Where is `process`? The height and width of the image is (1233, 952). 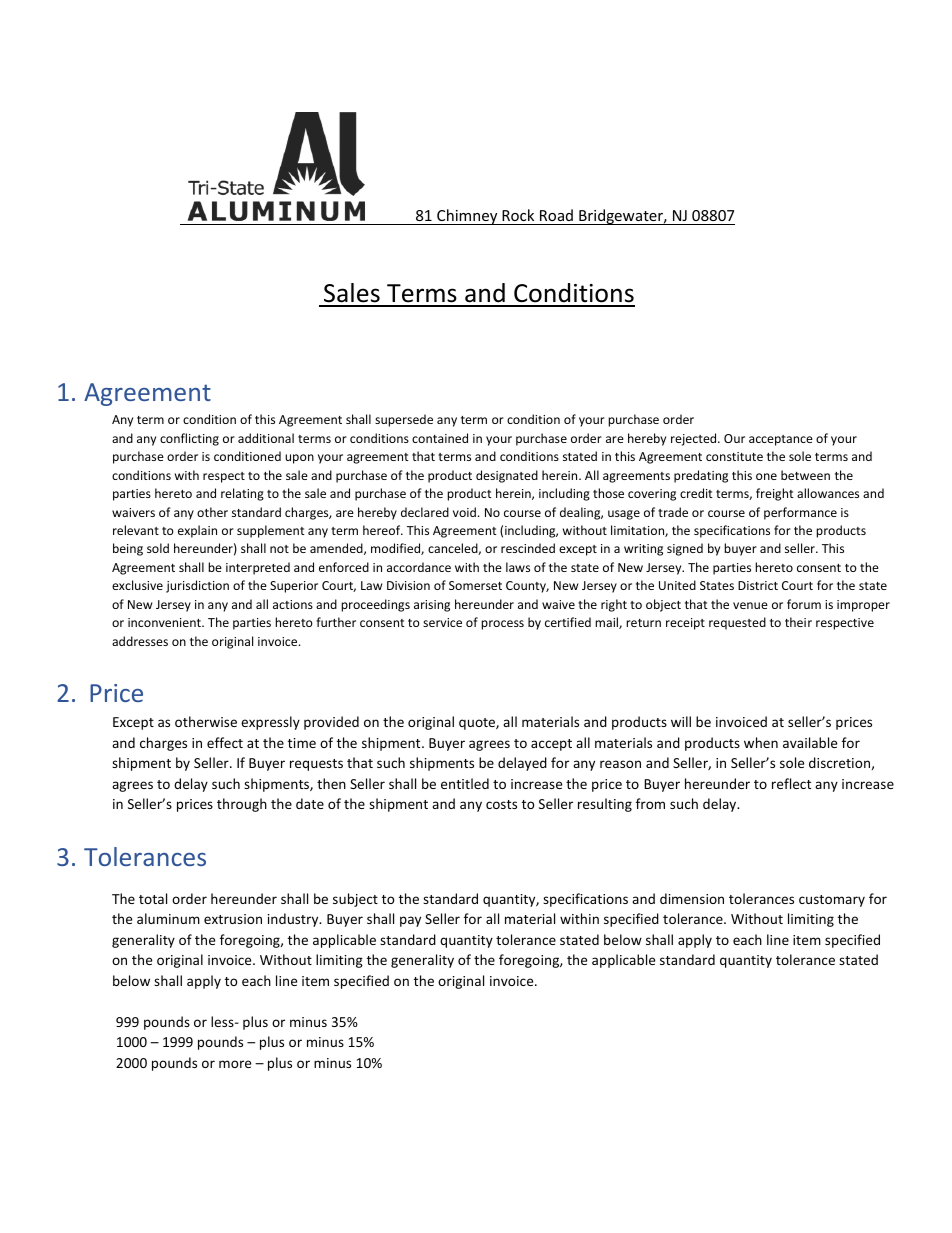 process is located at coordinates (502, 625).
